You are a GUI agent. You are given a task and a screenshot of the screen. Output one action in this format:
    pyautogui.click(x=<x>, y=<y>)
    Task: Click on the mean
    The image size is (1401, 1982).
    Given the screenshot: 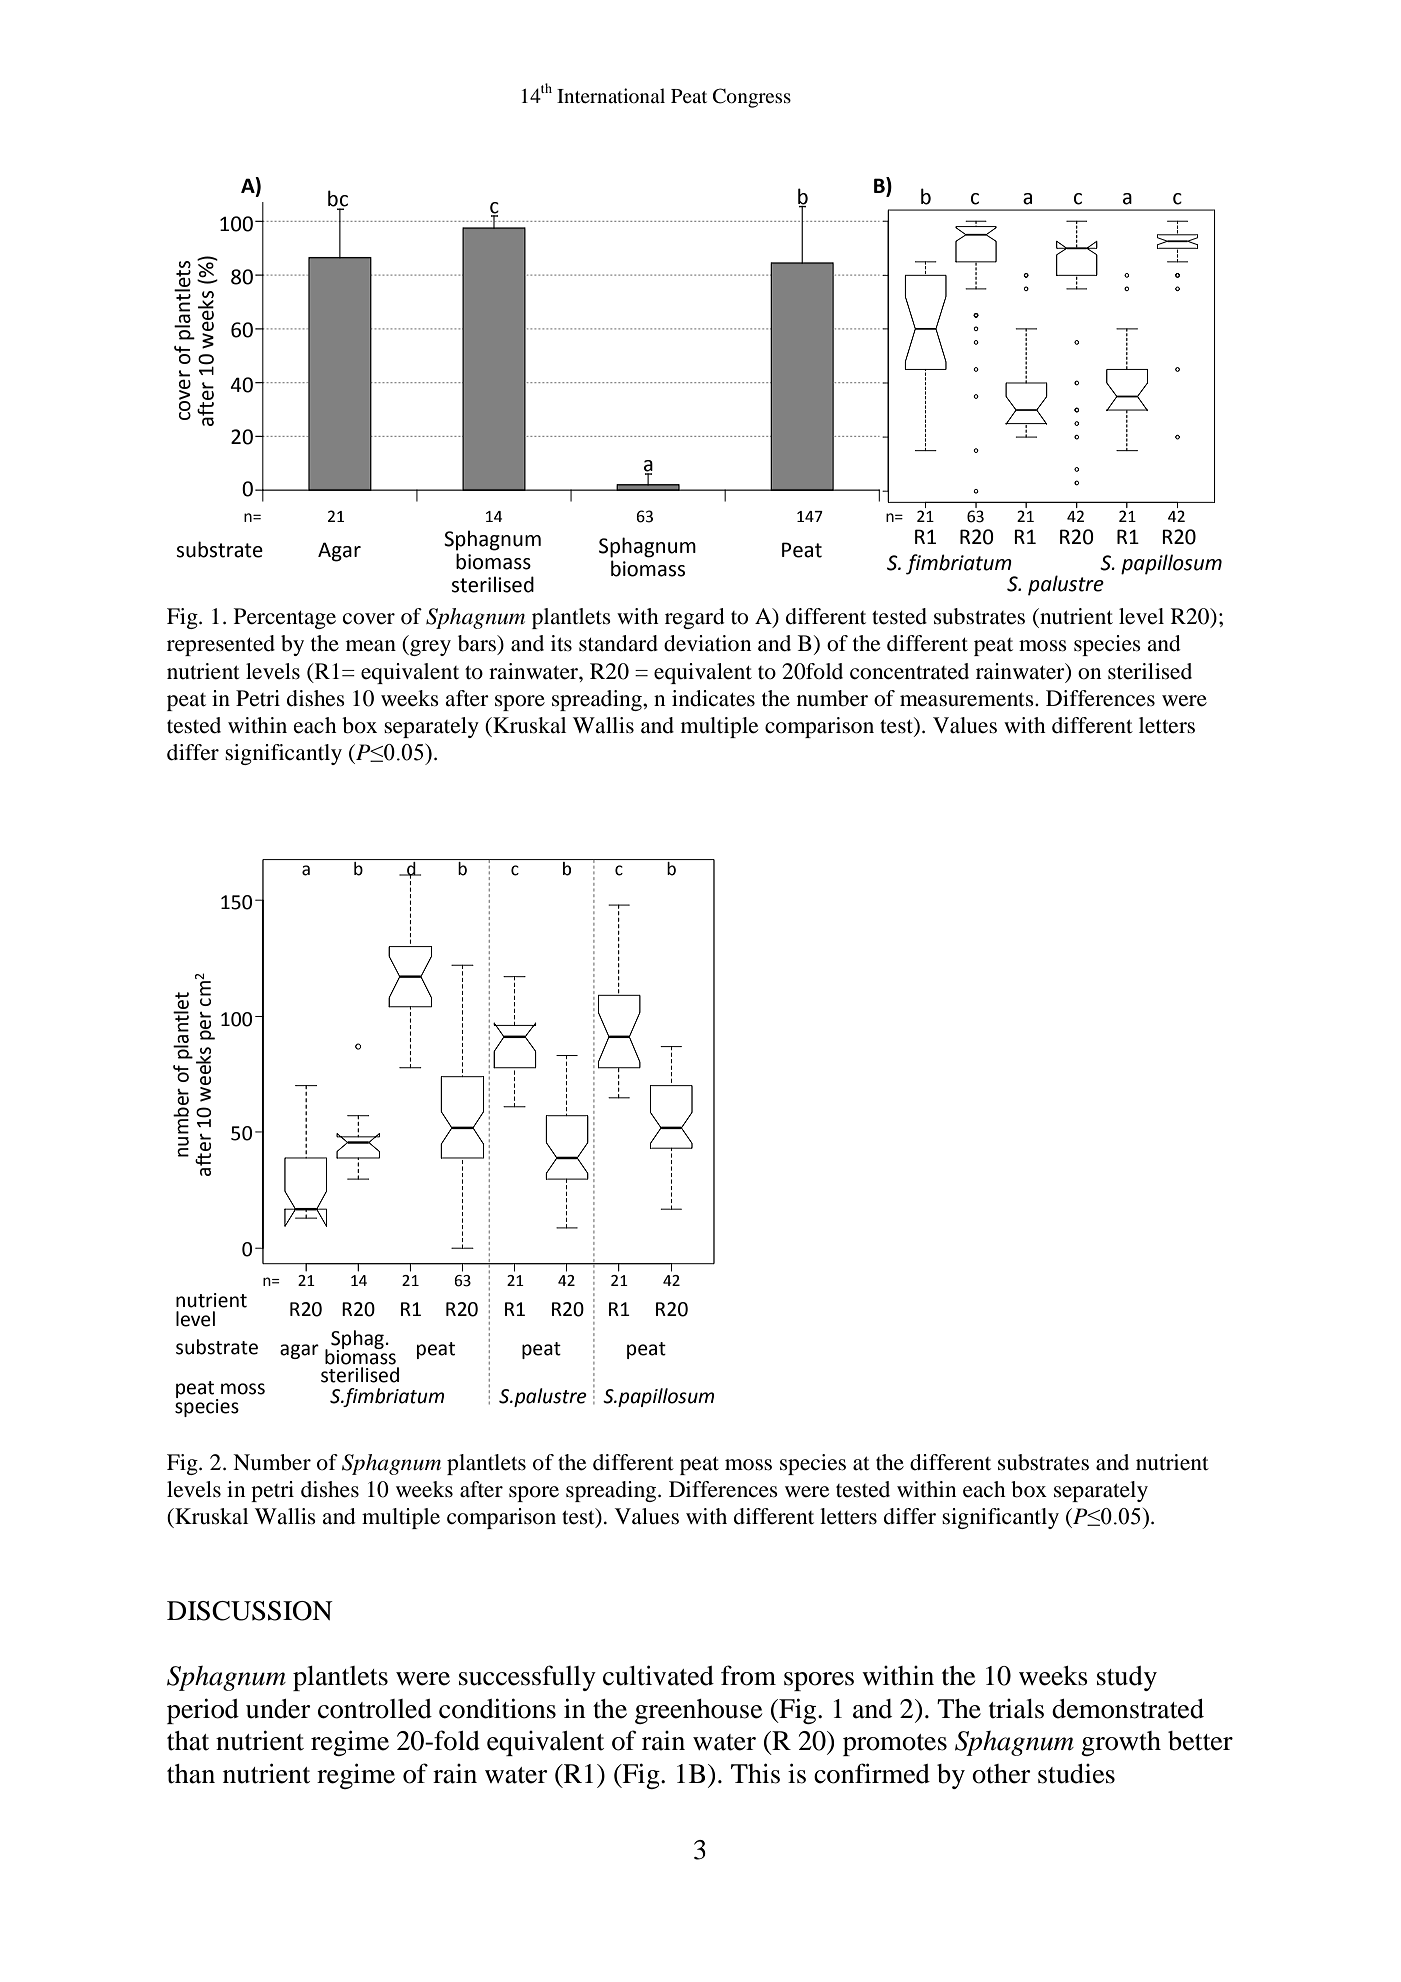 What is the action you would take?
    pyautogui.click(x=371, y=646)
